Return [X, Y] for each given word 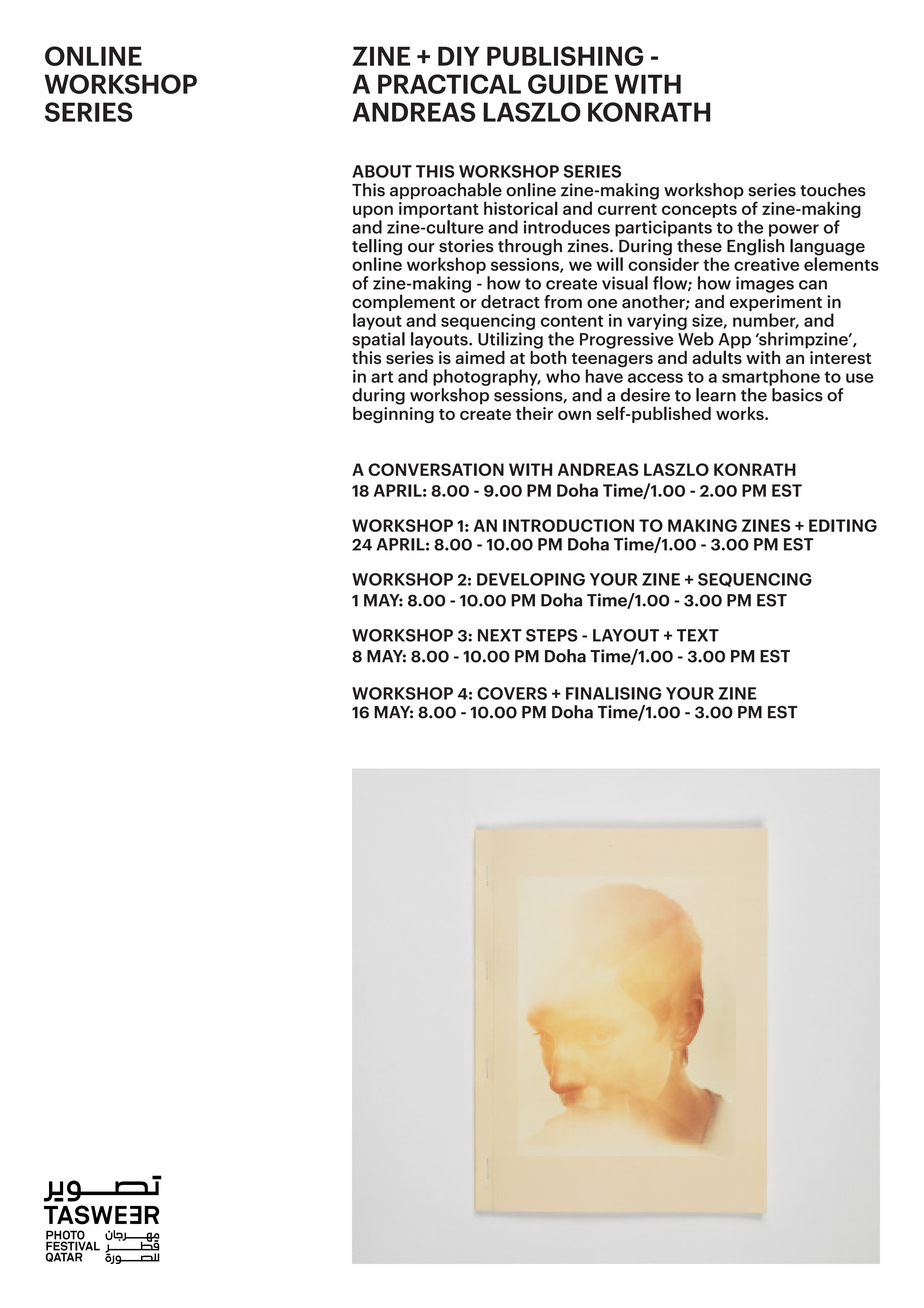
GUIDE [568, 84]
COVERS [512, 693]
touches [833, 190]
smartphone [771, 377]
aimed [480, 357]
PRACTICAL [449, 84]
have [604, 375]
